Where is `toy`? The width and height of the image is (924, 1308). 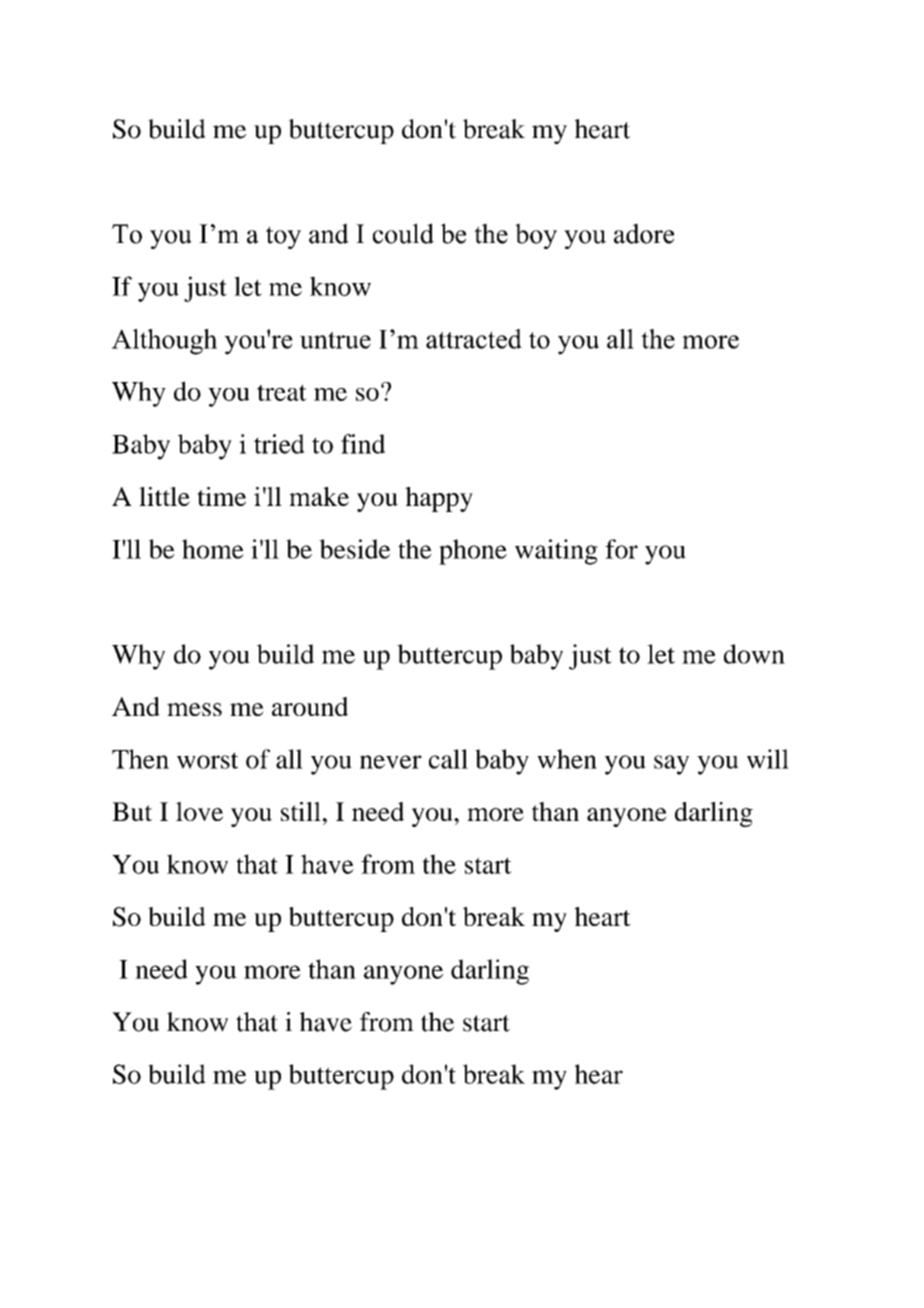
toy is located at coordinates (283, 237).
